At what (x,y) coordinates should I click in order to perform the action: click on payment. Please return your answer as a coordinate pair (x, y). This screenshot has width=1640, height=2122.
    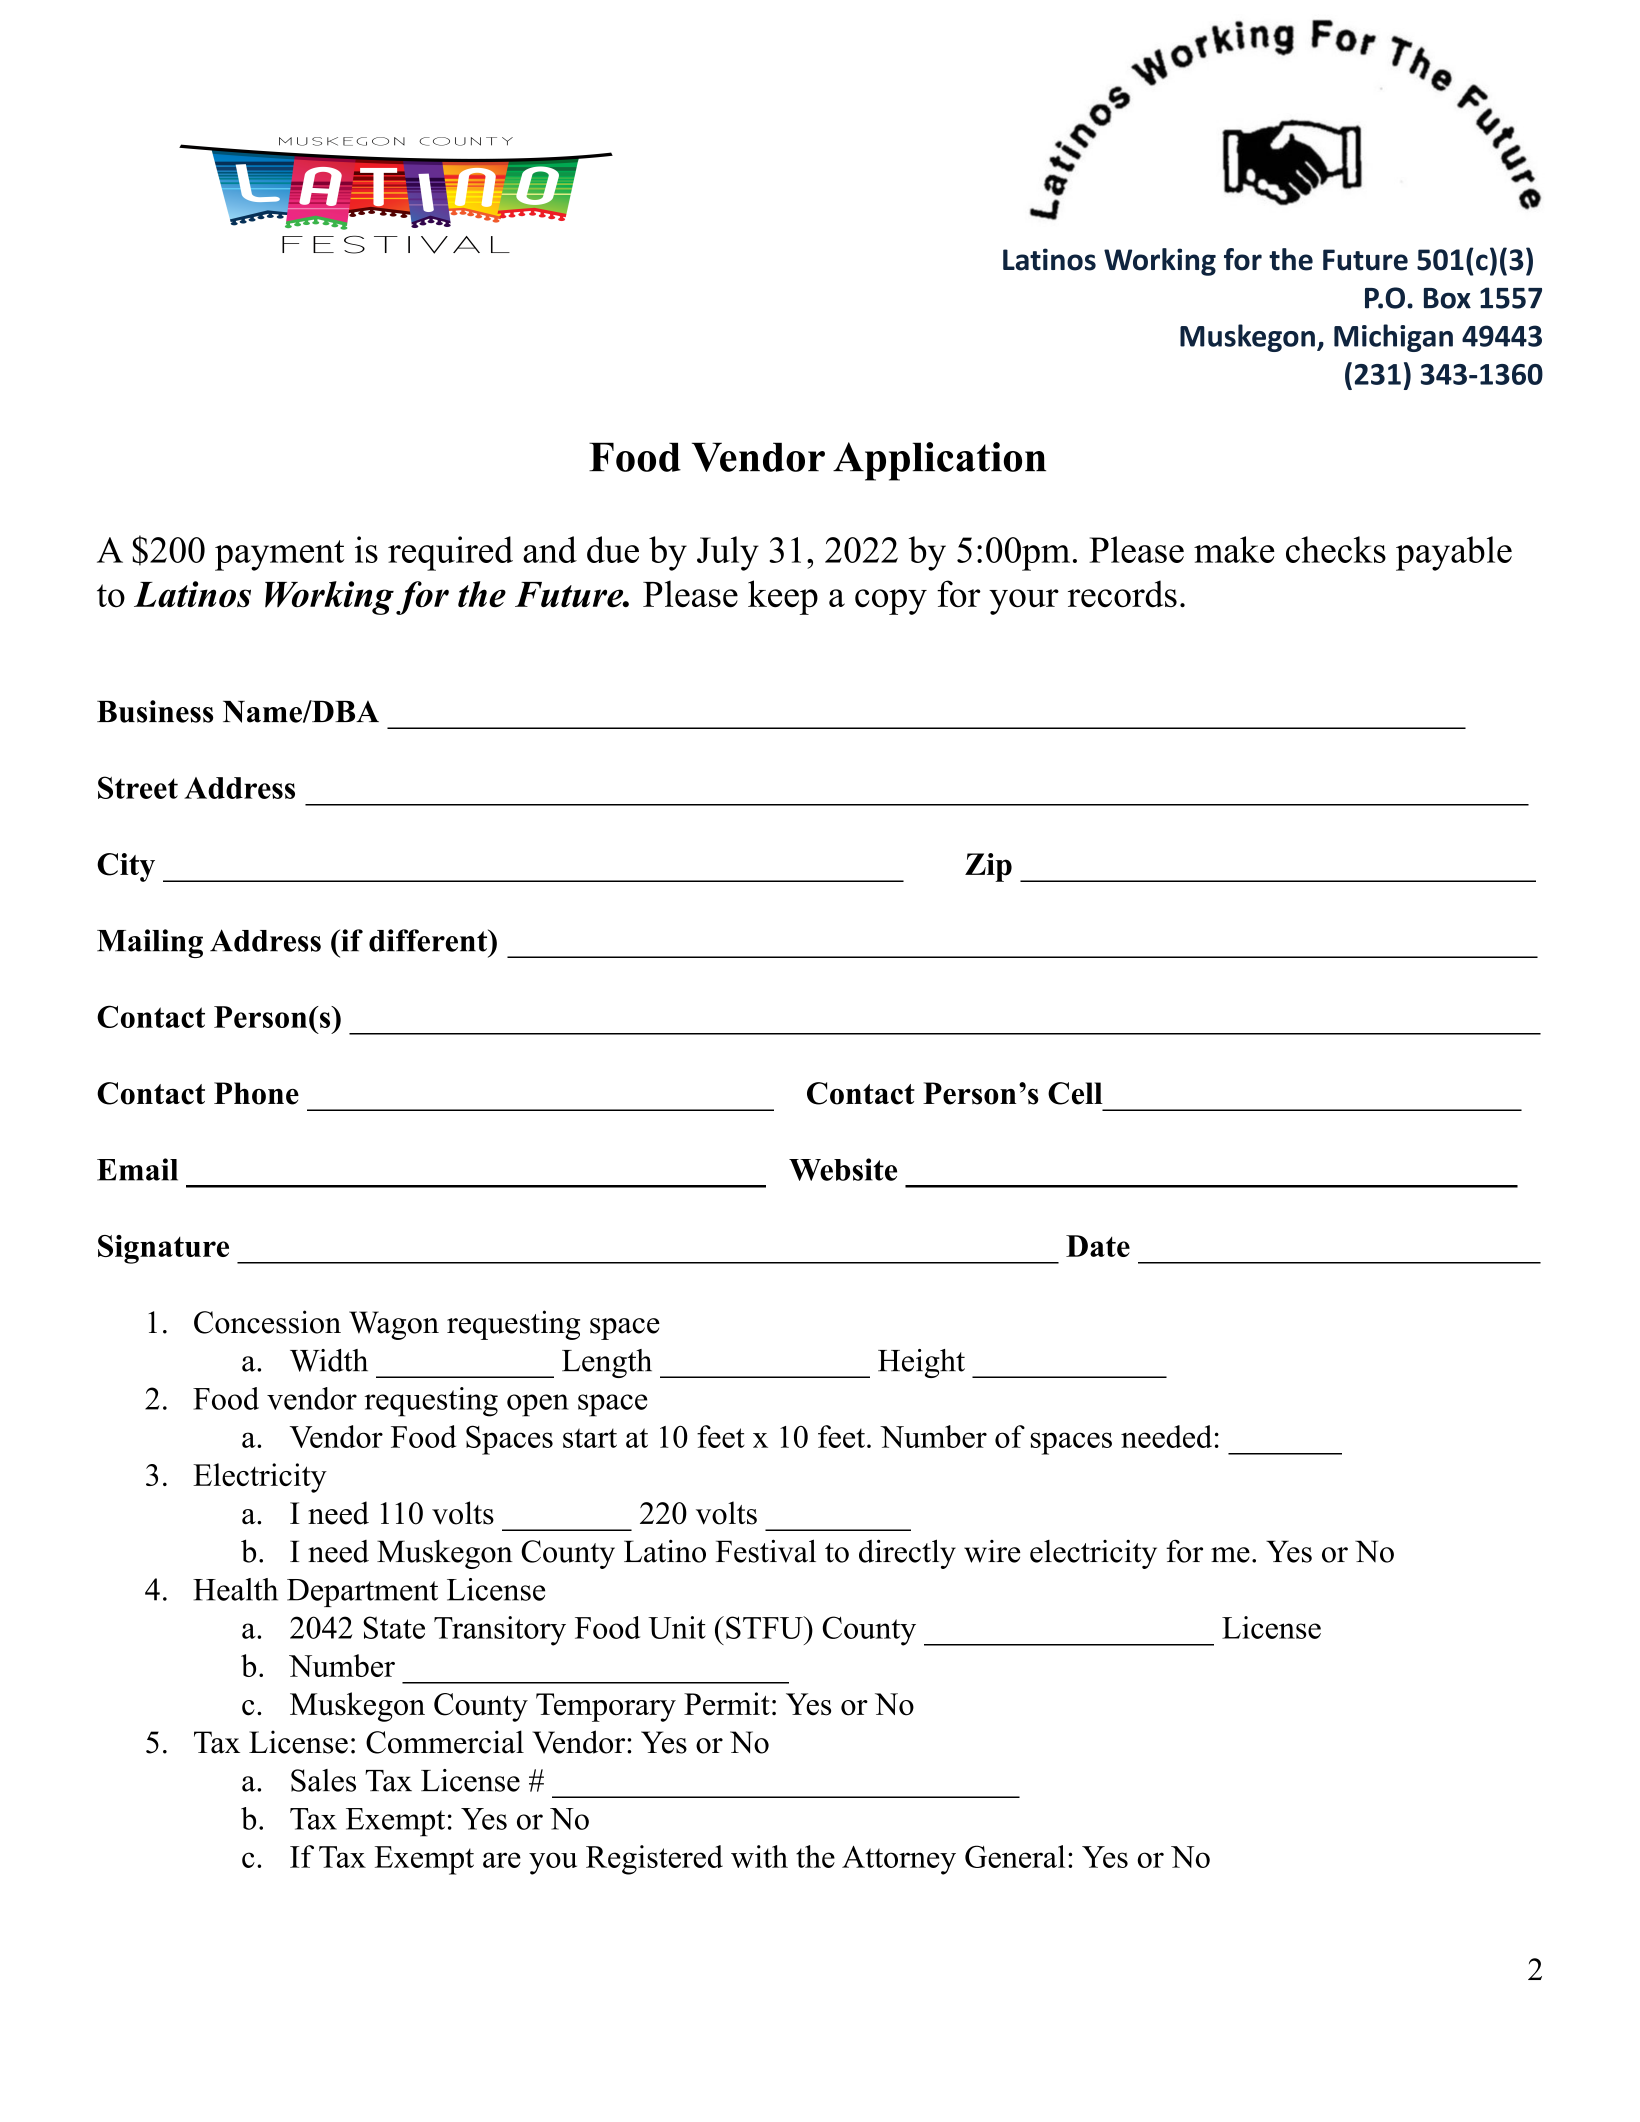
    Looking at the image, I should click on (279, 555).
